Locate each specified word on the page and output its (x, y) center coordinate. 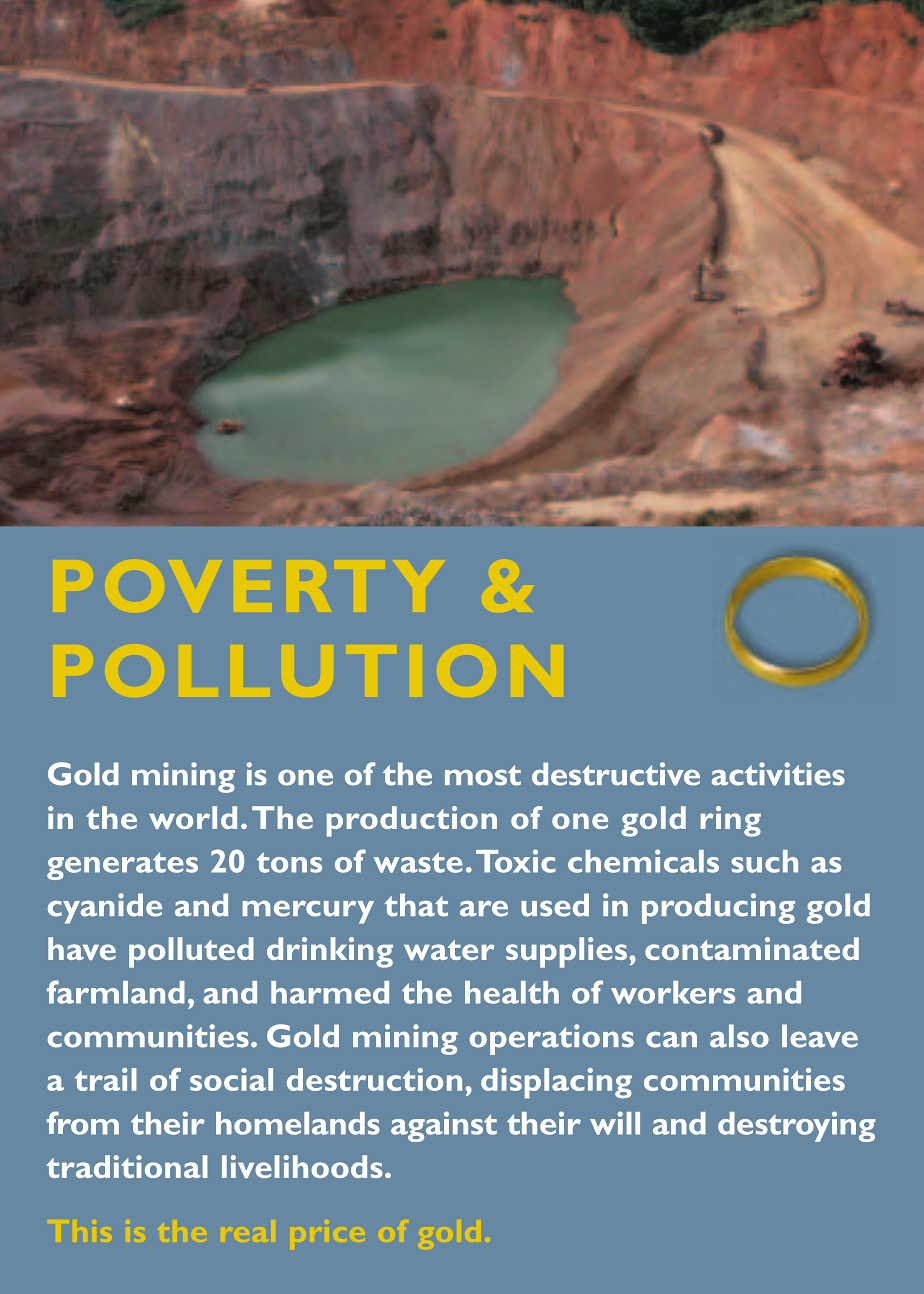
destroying (797, 1126)
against (444, 1126)
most (483, 775)
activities (778, 774)
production (412, 821)
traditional (127, 1166)
